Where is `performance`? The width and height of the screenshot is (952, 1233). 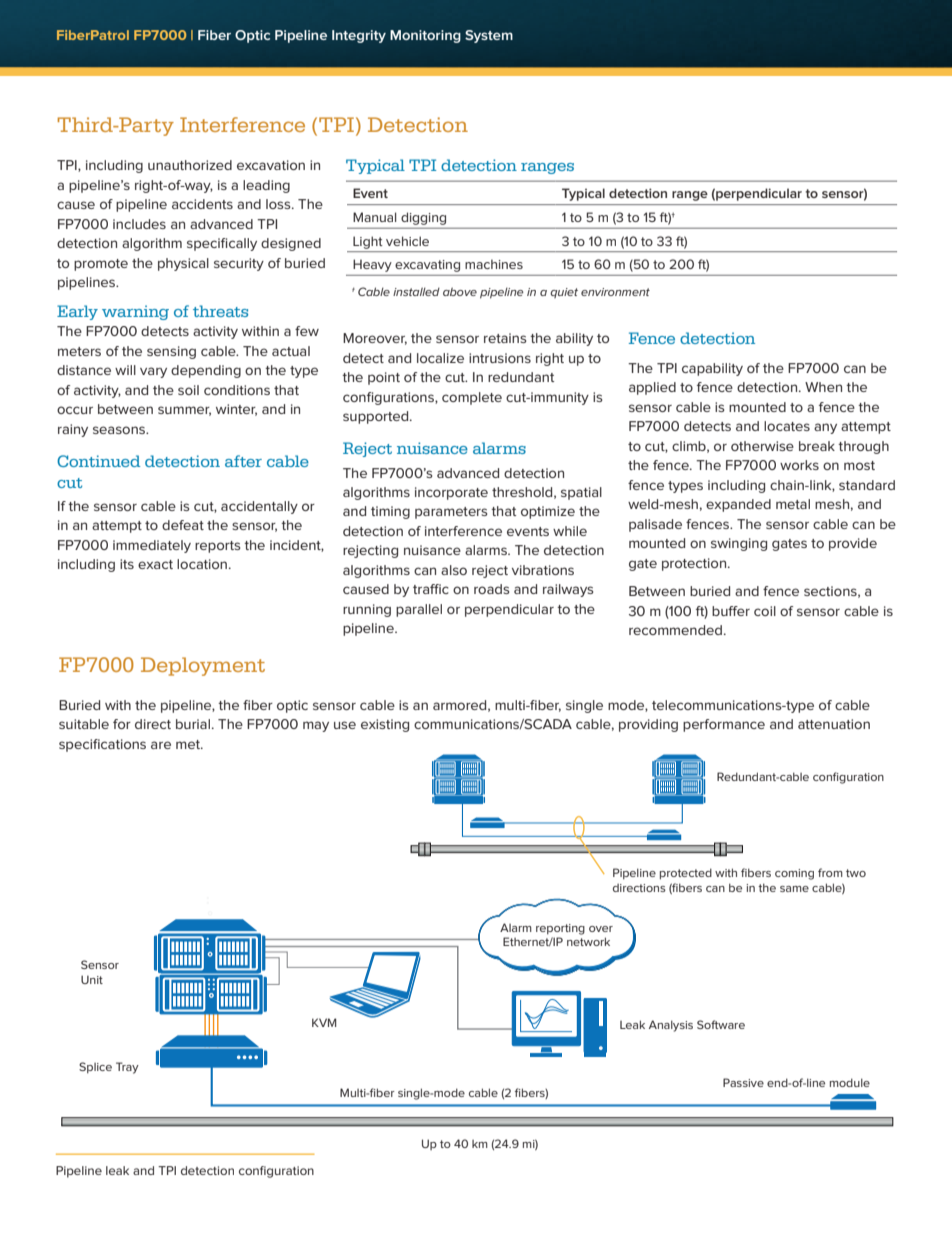
performance is located at coordinates (724, 725).
